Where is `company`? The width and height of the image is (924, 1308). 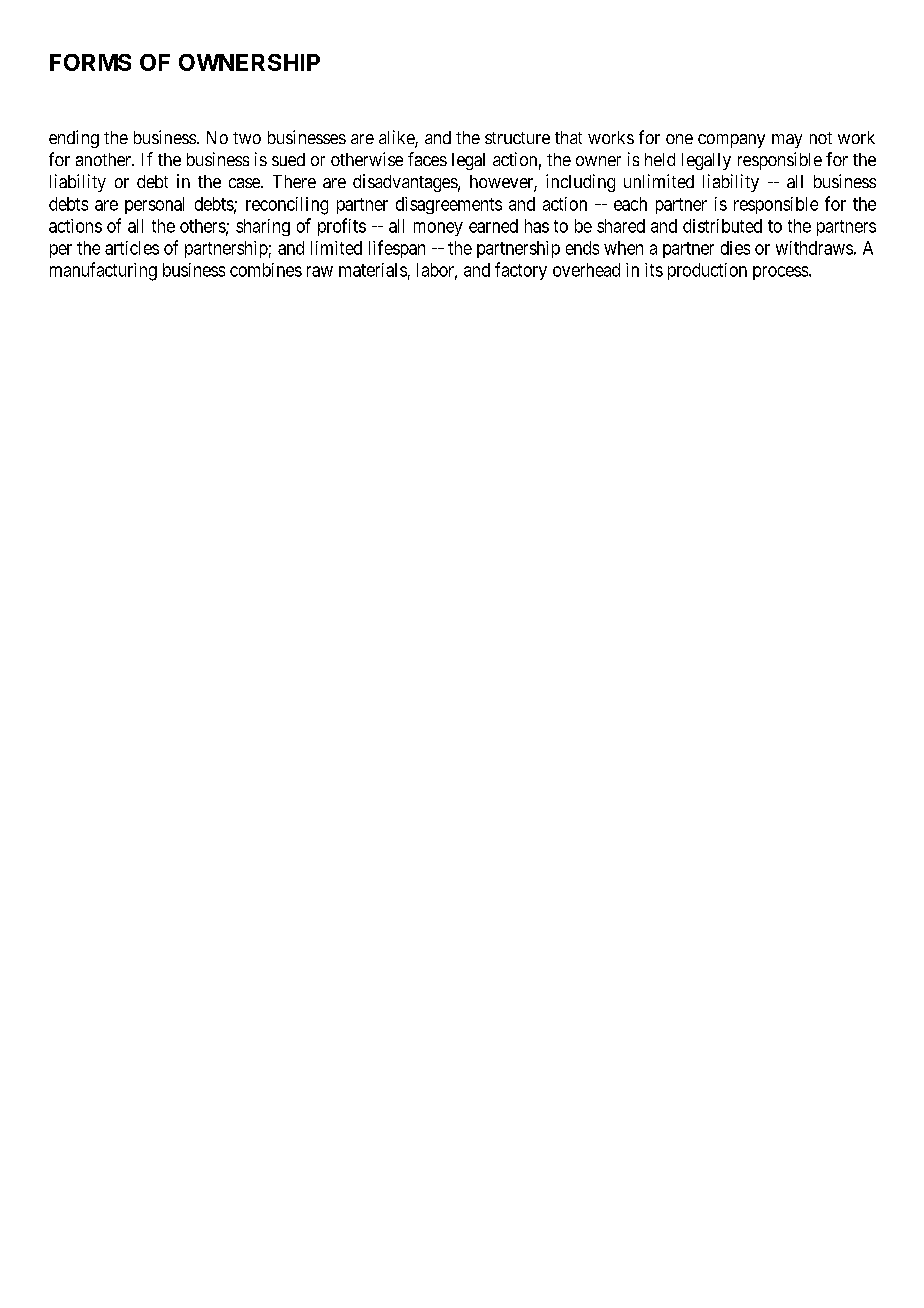 company is located at coordinates (731, 141).
